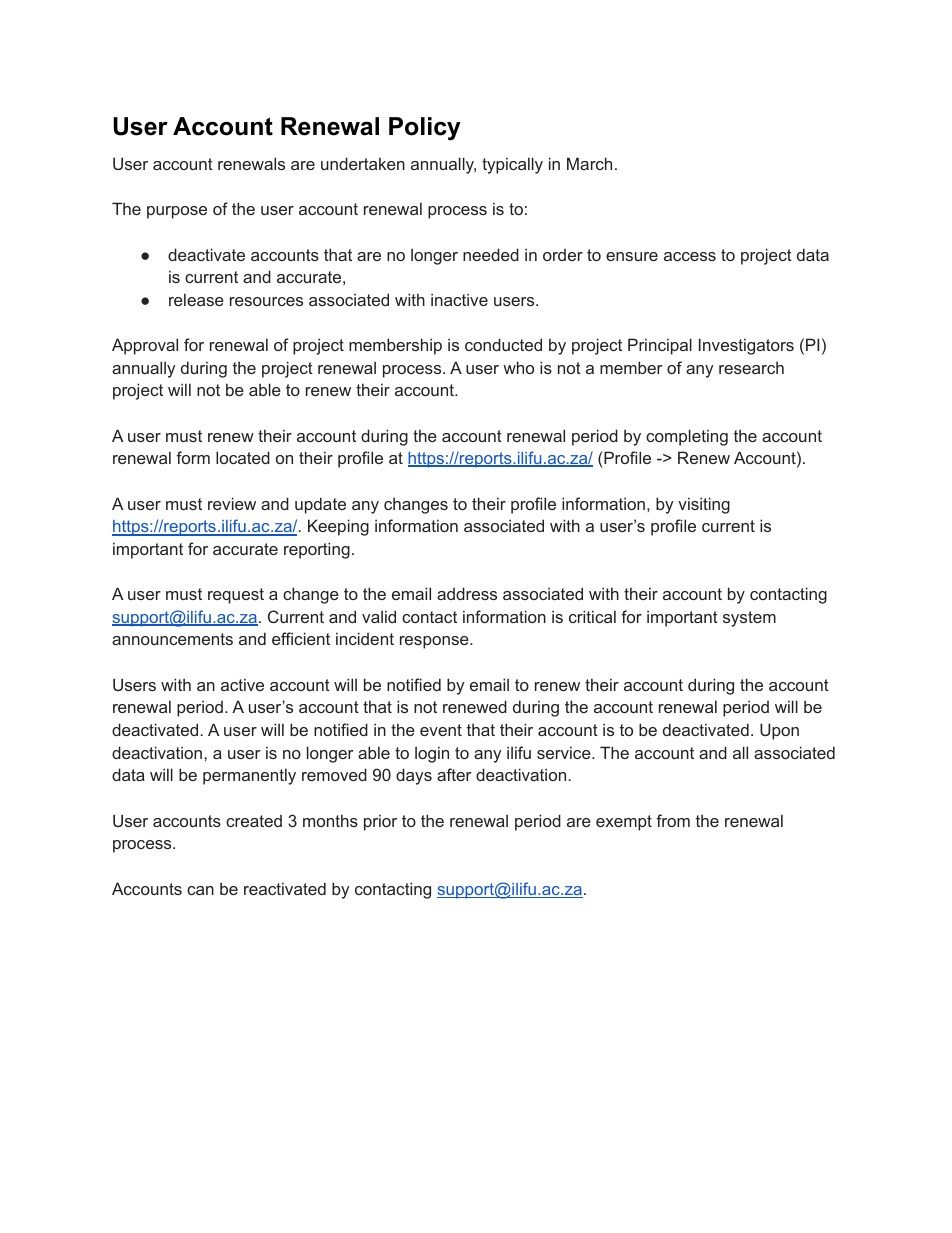  What do you see at coordinates (200, 890) in the screenshot?
I see `can` at bounding box center [200, 890].
